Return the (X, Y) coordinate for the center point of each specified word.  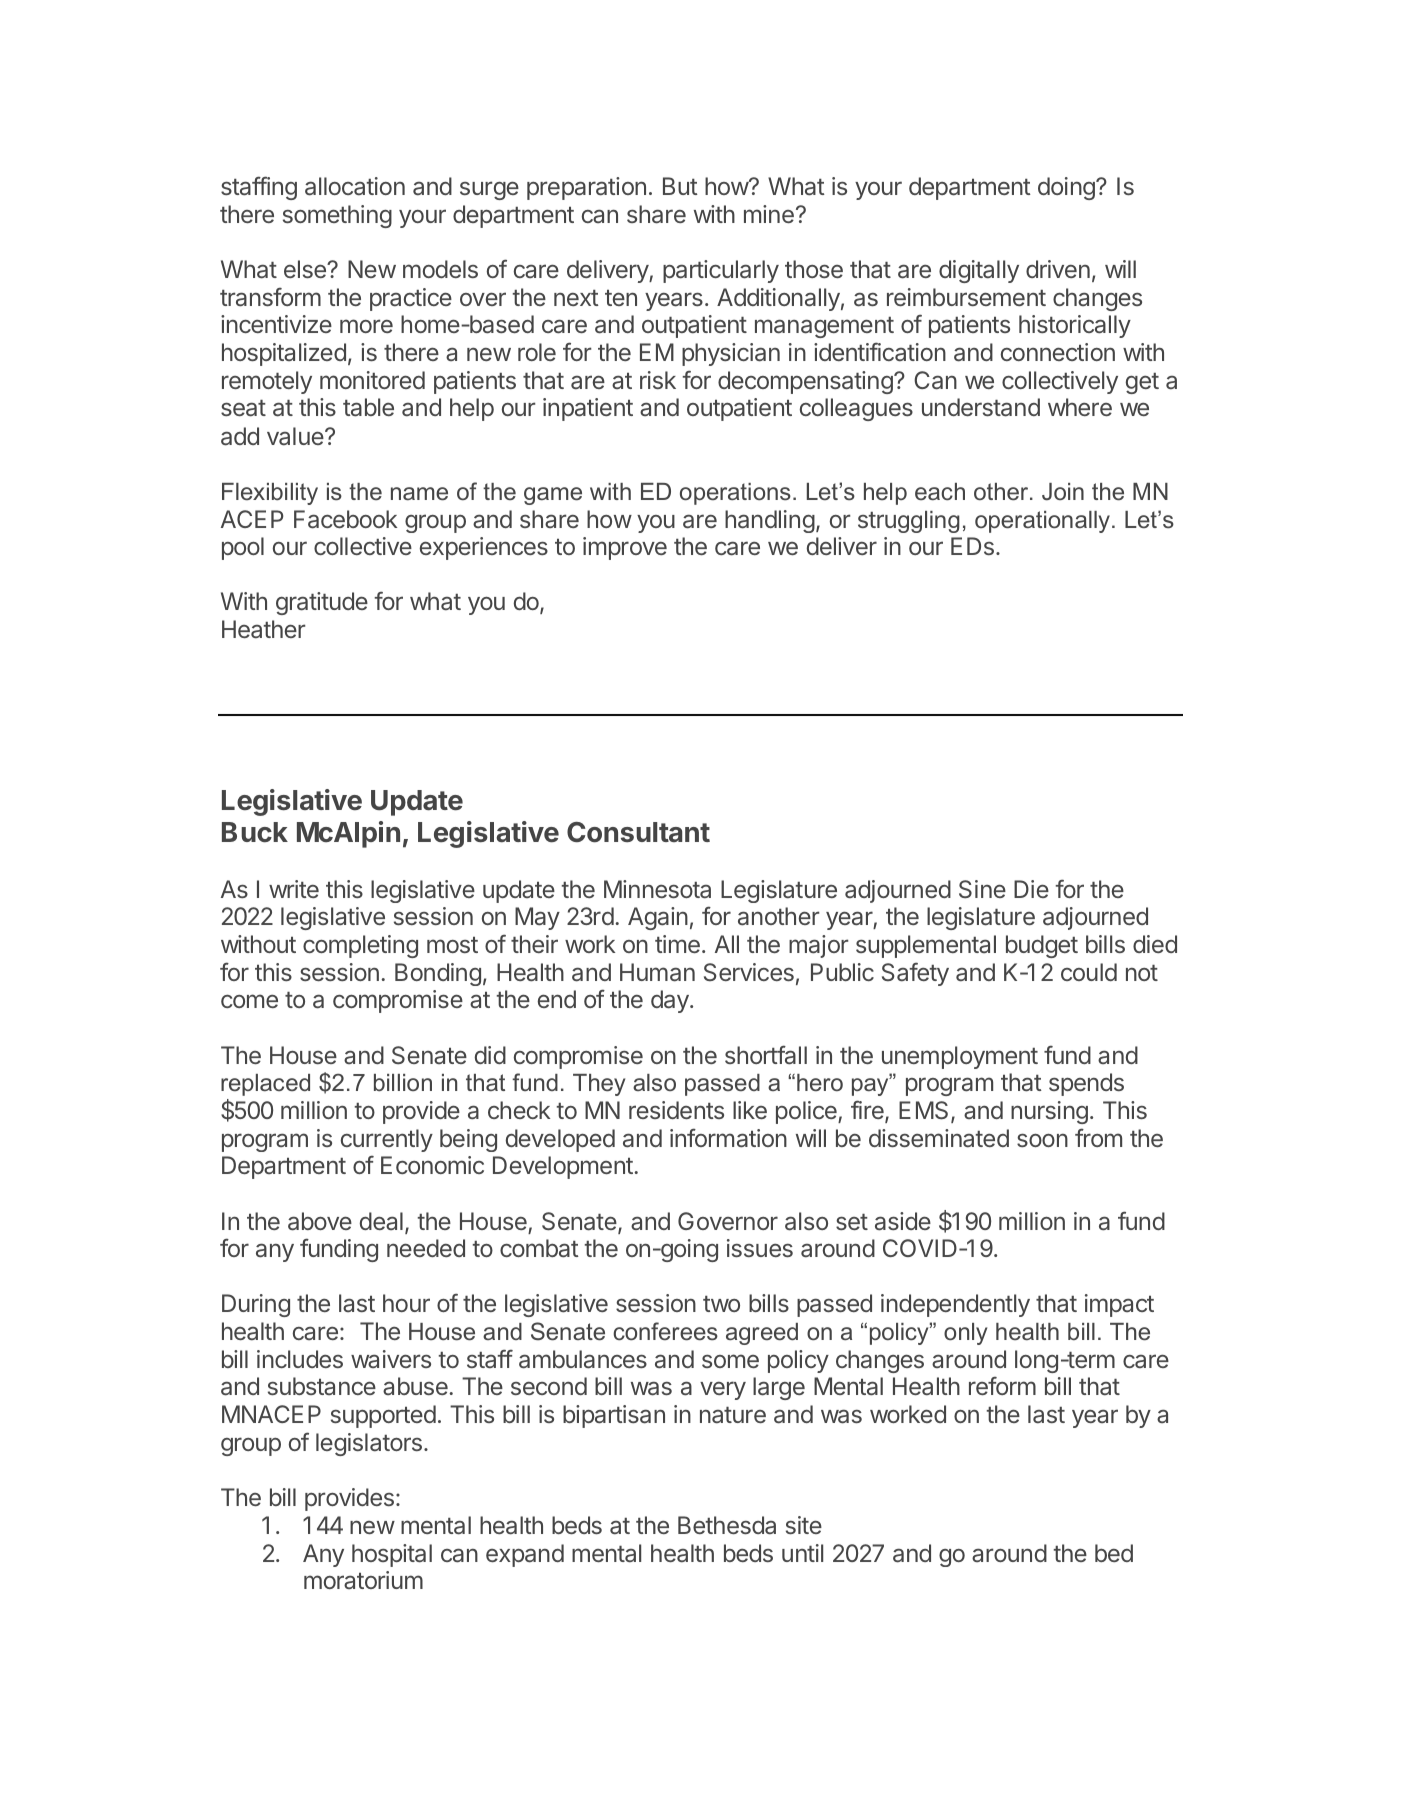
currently (387, 1140)
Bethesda (727, 1525)
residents (676, 1110)
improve (625, 548)
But (680, 186)
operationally (1042, 522)
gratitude (322, 603)
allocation (355, 186)
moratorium (363, 1580)
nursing (1049, 1112)
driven (1058, 269)
